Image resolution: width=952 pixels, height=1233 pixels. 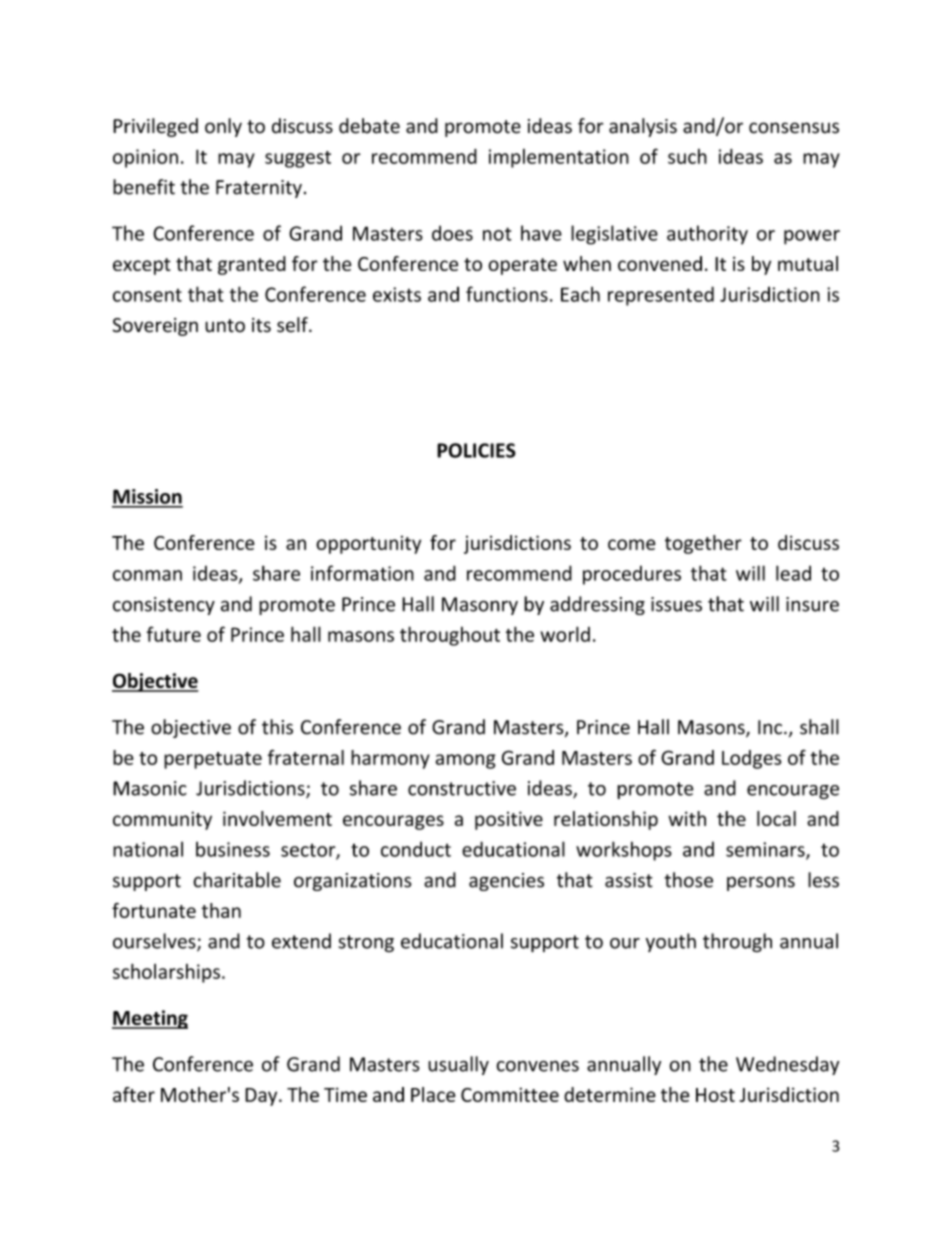 I want to click on implementation, so click(x=559, y=158).
